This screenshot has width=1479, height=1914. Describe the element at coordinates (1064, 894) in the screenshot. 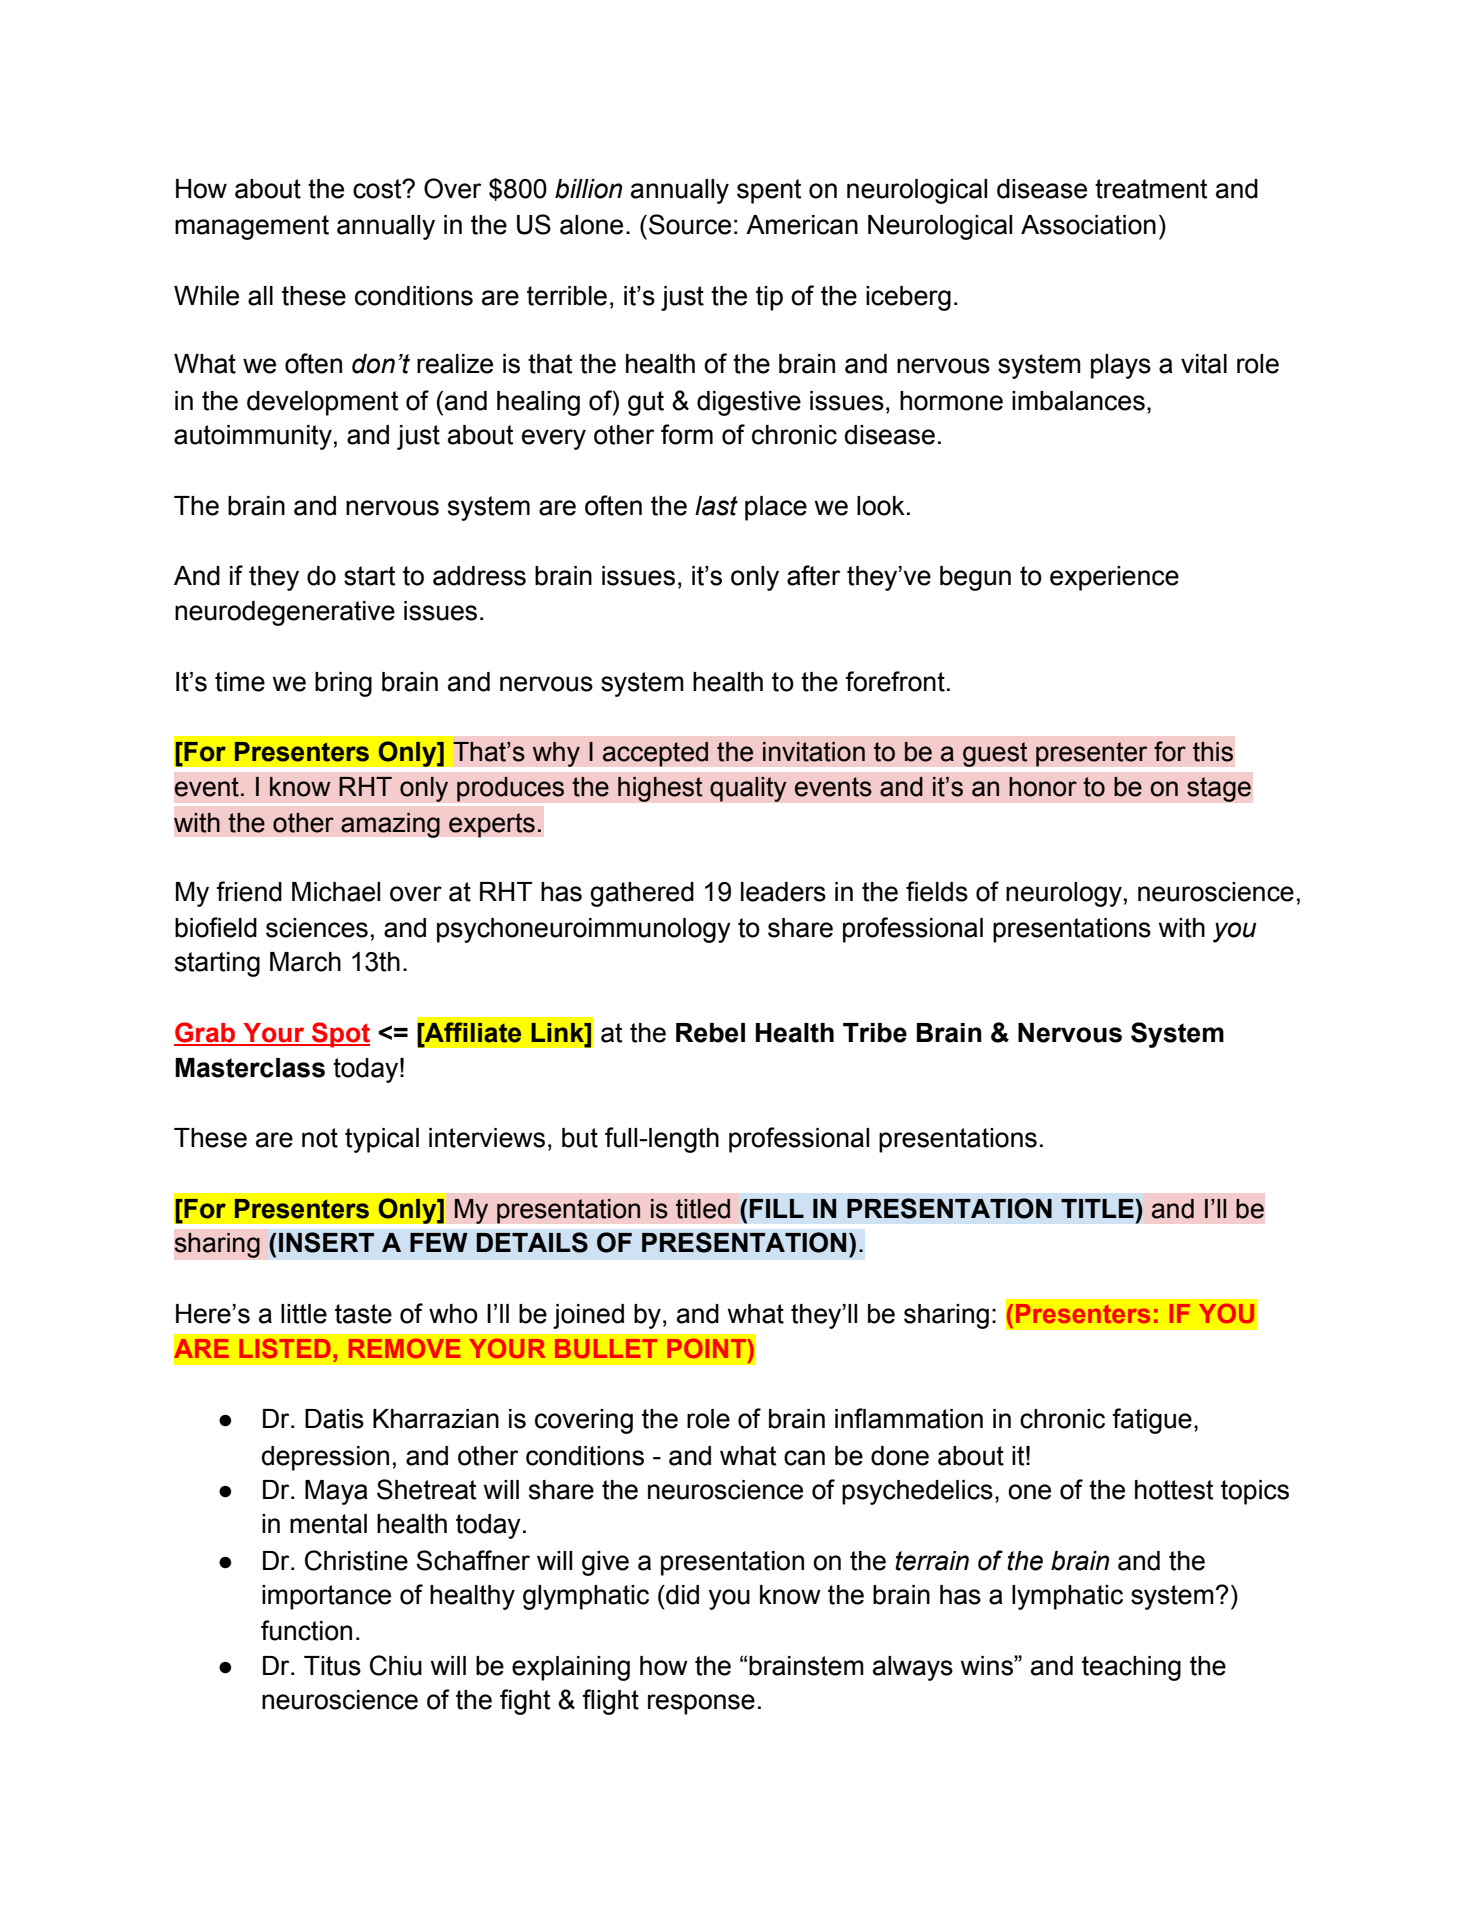

I see `neurology` at that location.
